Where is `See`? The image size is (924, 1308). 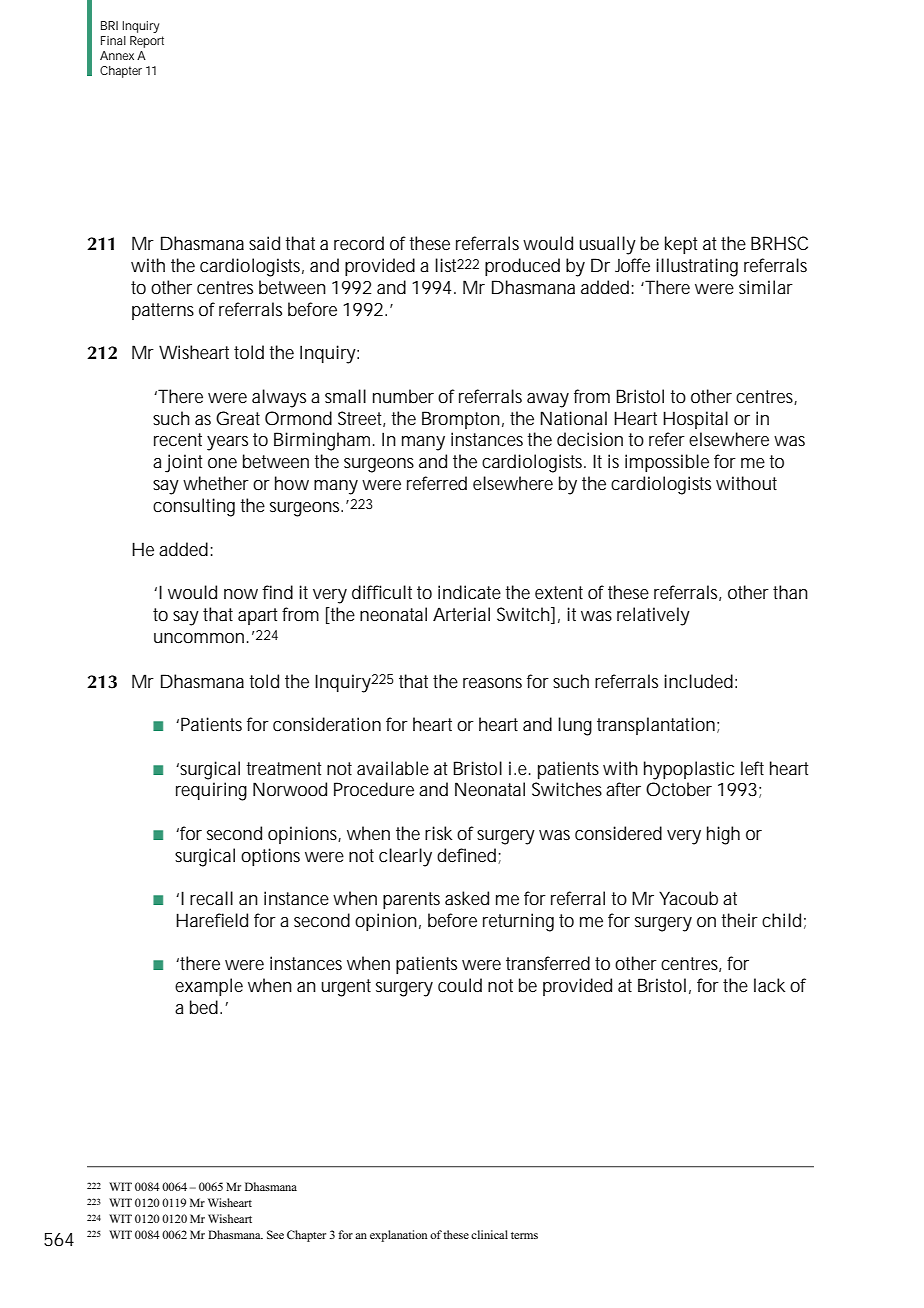 See is located at coordinates (275, 1234).
